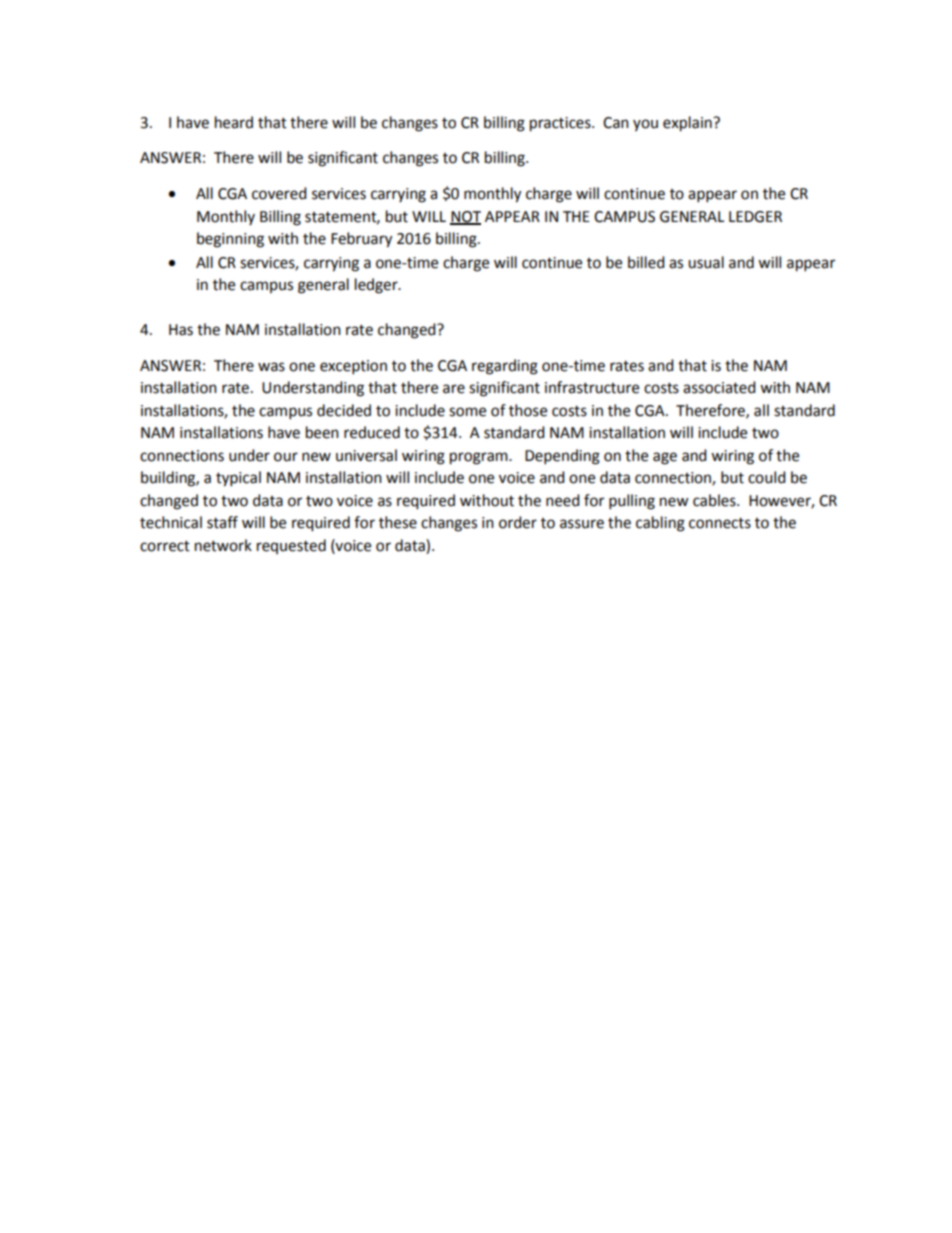 Image resolution: width=952 pixels, height=1233 pixels. Describe the element at coordinates (518, 522) in the page. I see `order` at that location.
